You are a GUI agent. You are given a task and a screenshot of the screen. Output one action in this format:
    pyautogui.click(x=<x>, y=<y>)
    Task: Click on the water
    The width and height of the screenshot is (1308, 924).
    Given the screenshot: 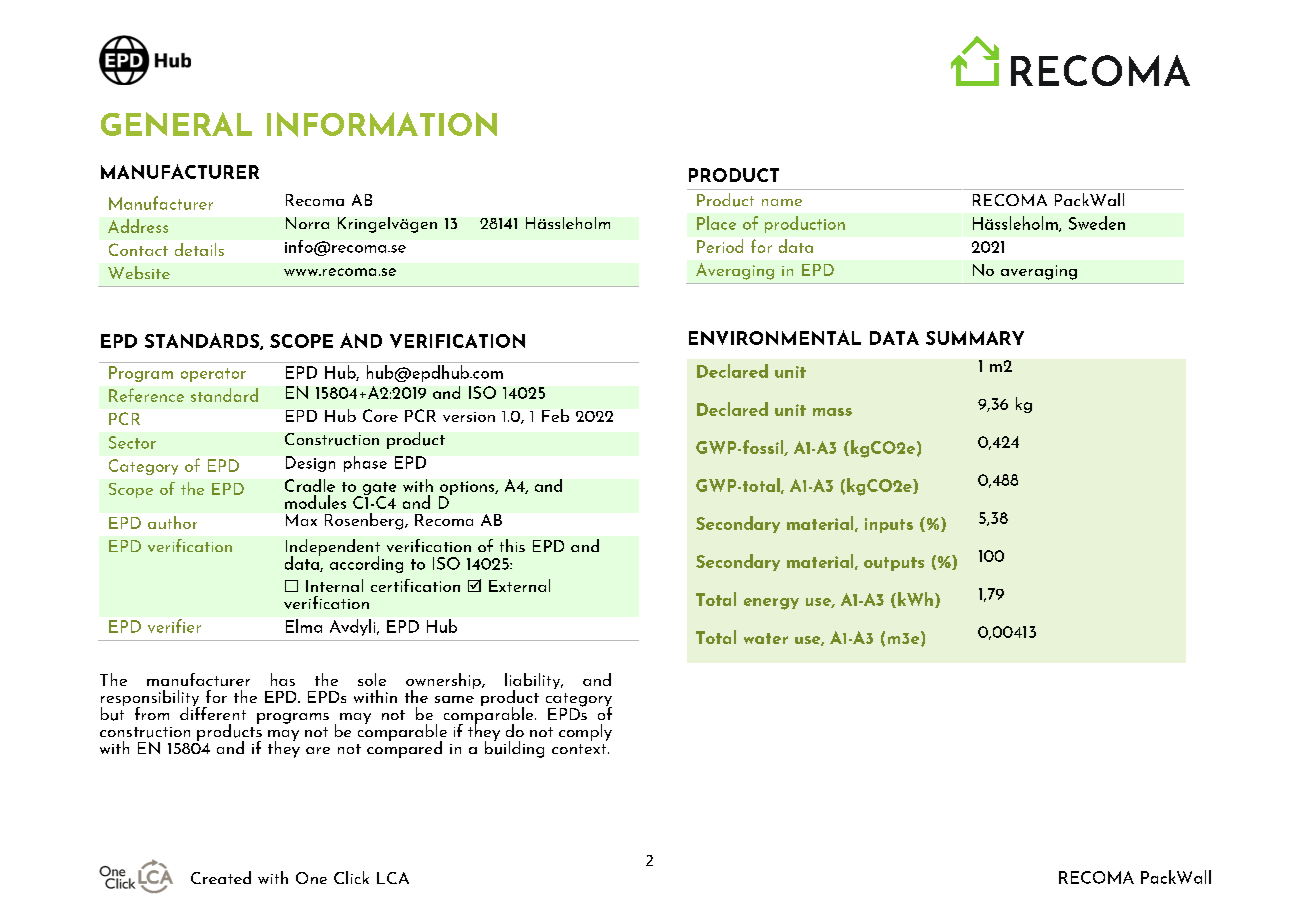 What is the action you would take?
    pyautogui.click(x=766, y=638)
